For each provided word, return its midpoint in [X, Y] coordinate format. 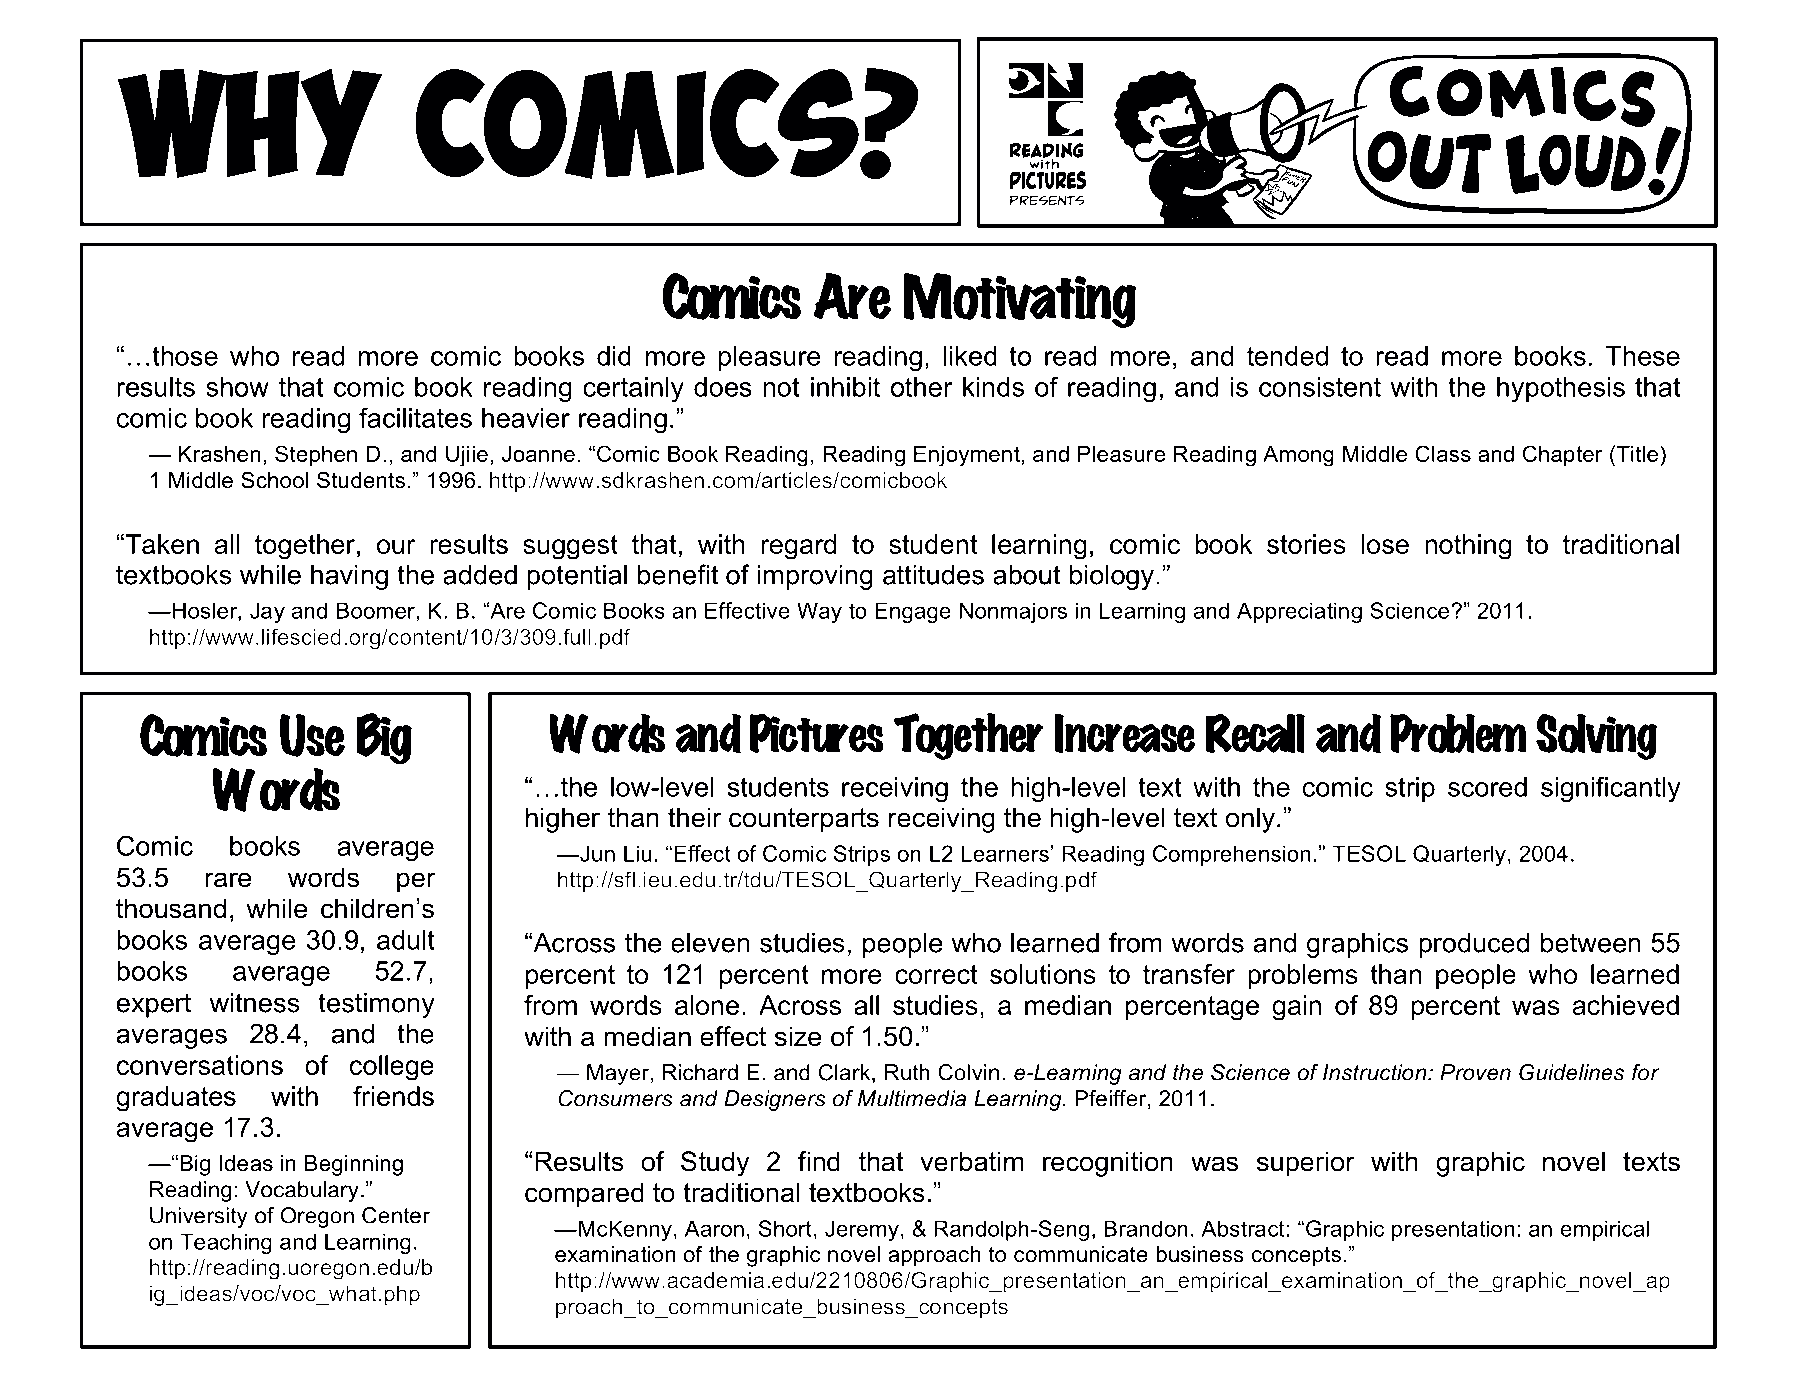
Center [396, 1215]
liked [970, 356]
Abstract [1244, 1228]
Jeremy [862, 1230]
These [1642, 356]
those [185, 356]
